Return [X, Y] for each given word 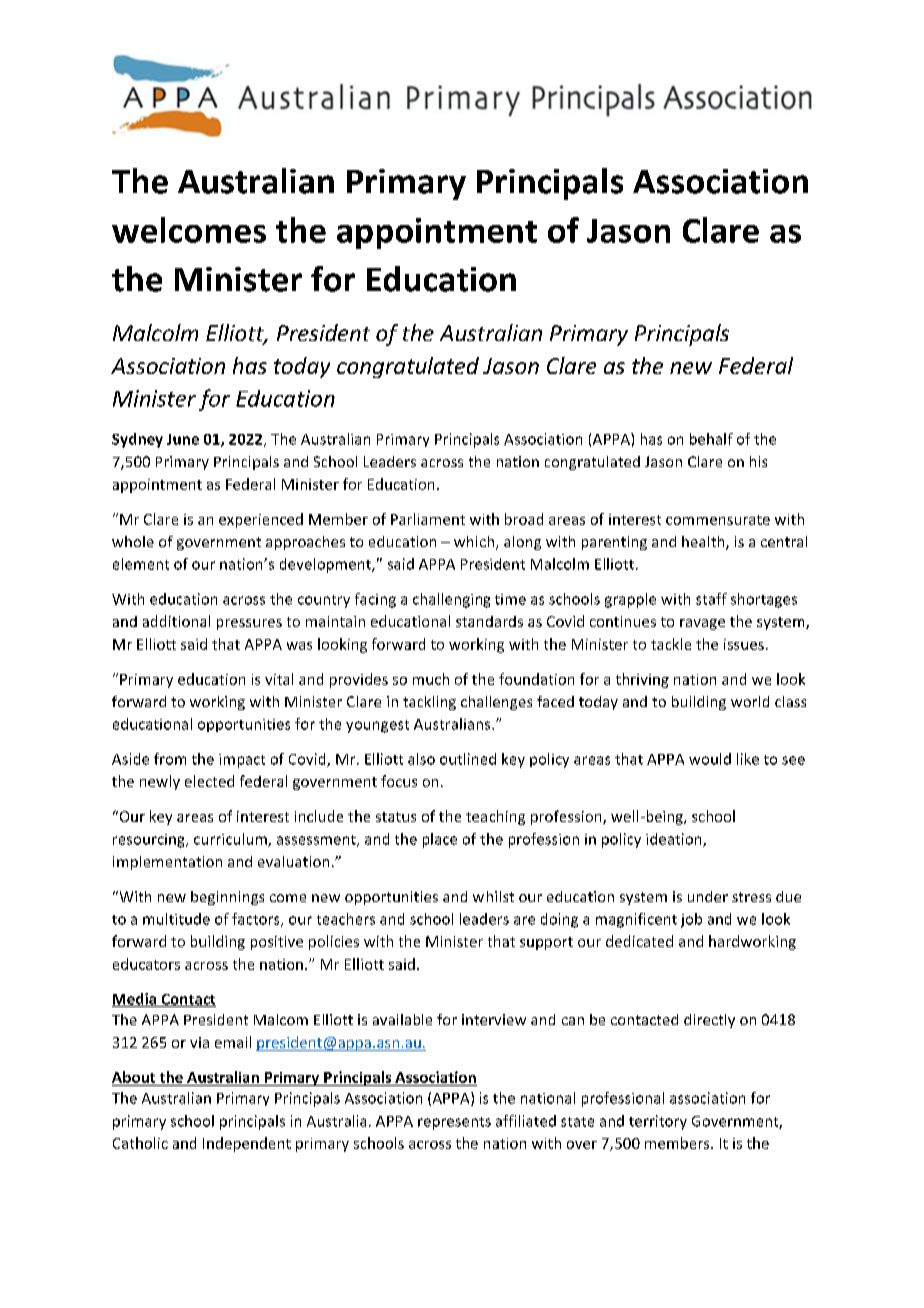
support [546, 943]
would [710, 759]
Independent [247, 1144]
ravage [702, 624]
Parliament [428, 519]
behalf [711, 439]
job [691, 920]
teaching [495, 817]
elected [209, 781]
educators [146, 964]
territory [658, 1122]
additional [176, 621]
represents [454, 1123]
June [183, 439]
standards [489, 621]
